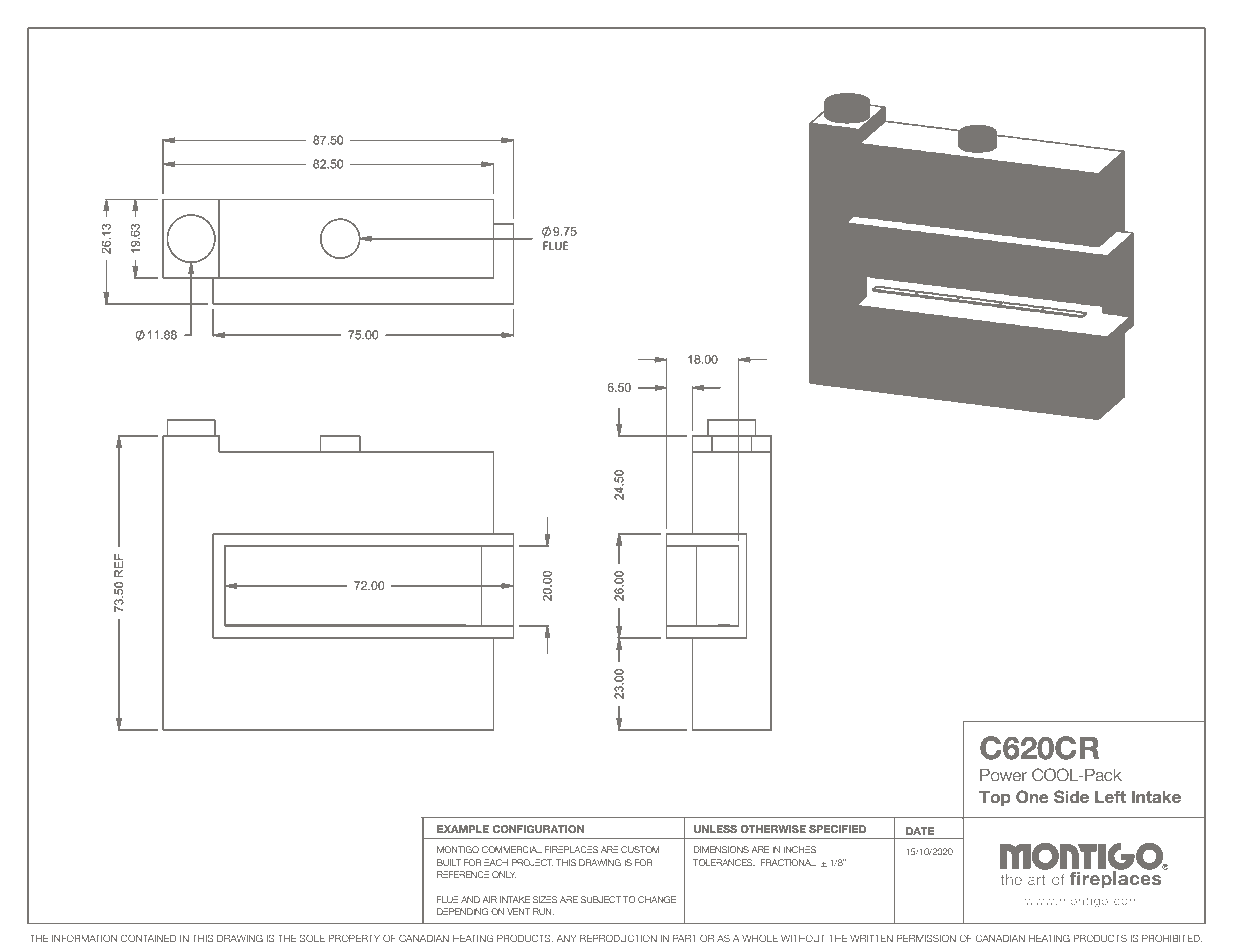  I want to click on CONTAINED, so click(148, 938).
